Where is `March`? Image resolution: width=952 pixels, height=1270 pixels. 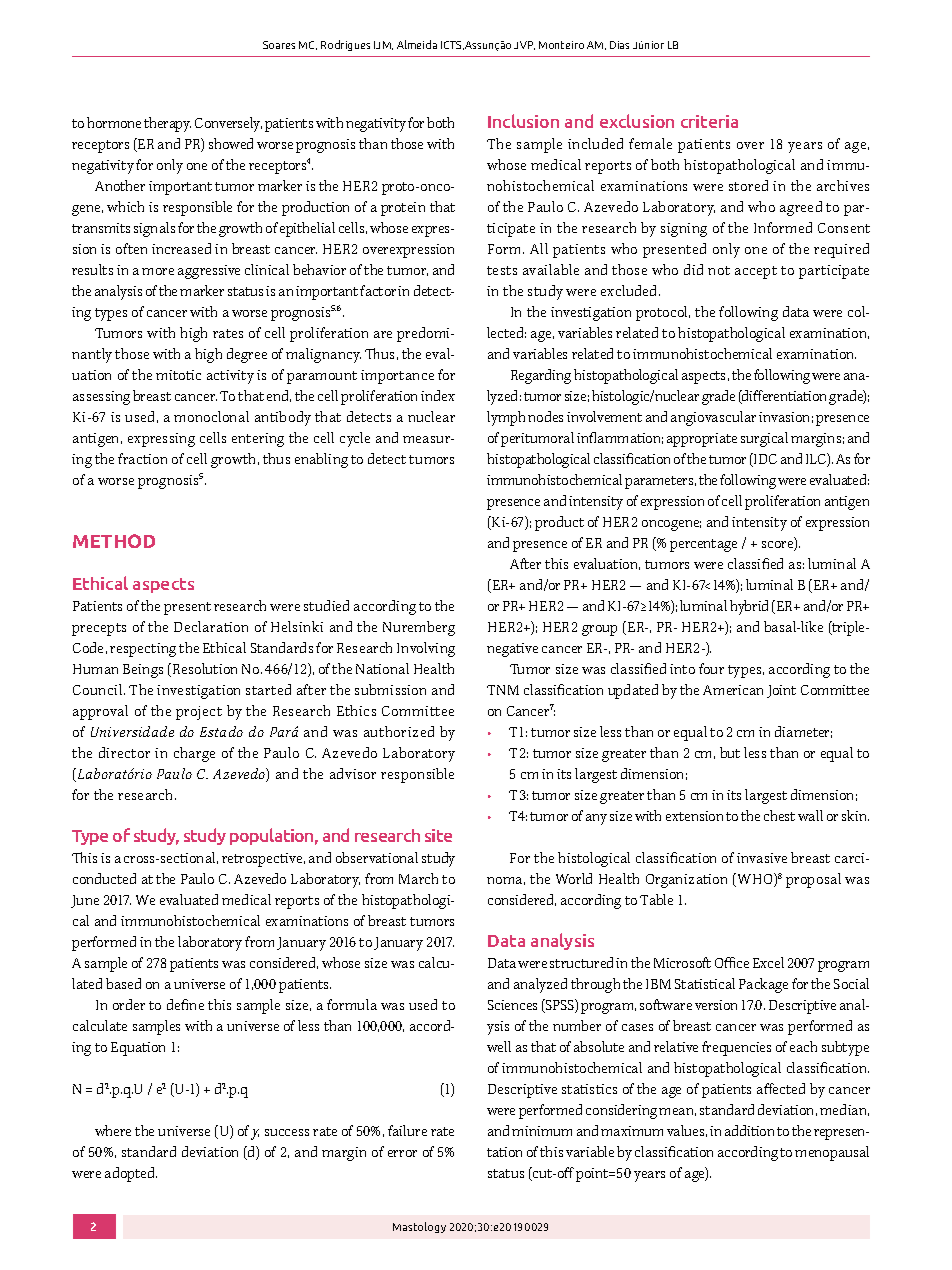
March is located at coordinates (418, 878).
